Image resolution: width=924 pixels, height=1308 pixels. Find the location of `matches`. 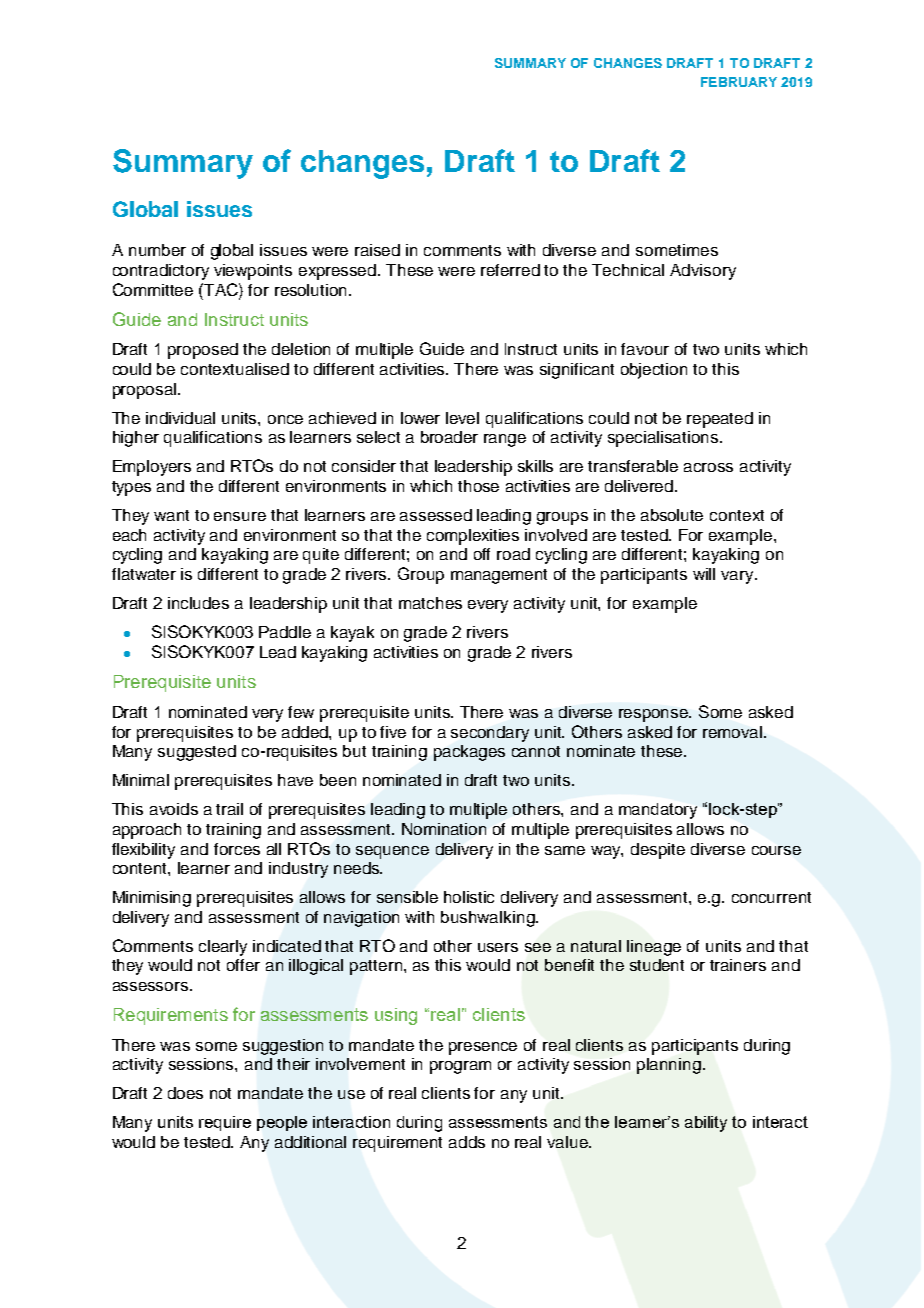

matches is located at coordinates (430, 603).
